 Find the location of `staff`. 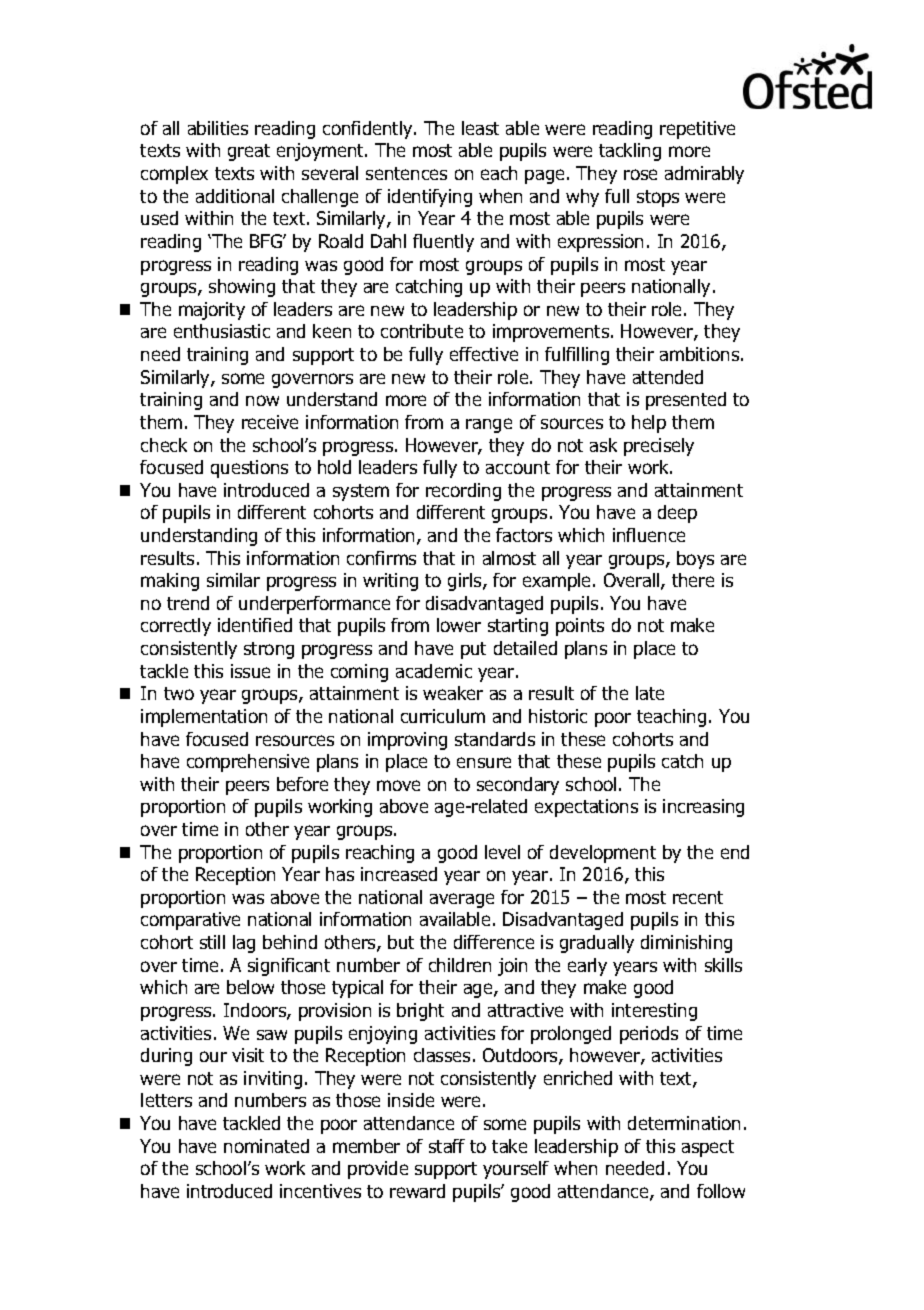

staff is located at coordinates (447, 1146).
